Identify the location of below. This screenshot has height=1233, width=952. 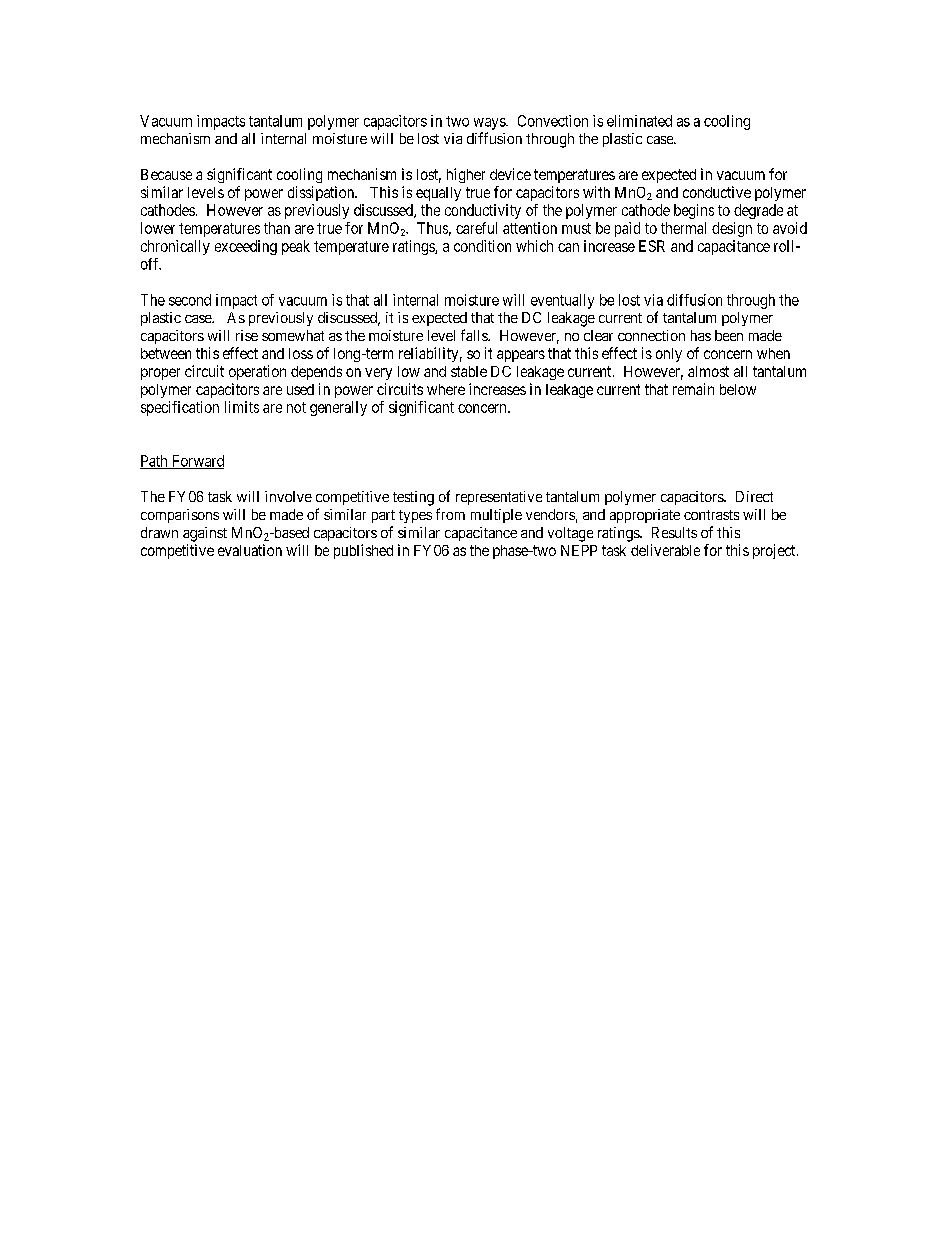
(738, 389).
